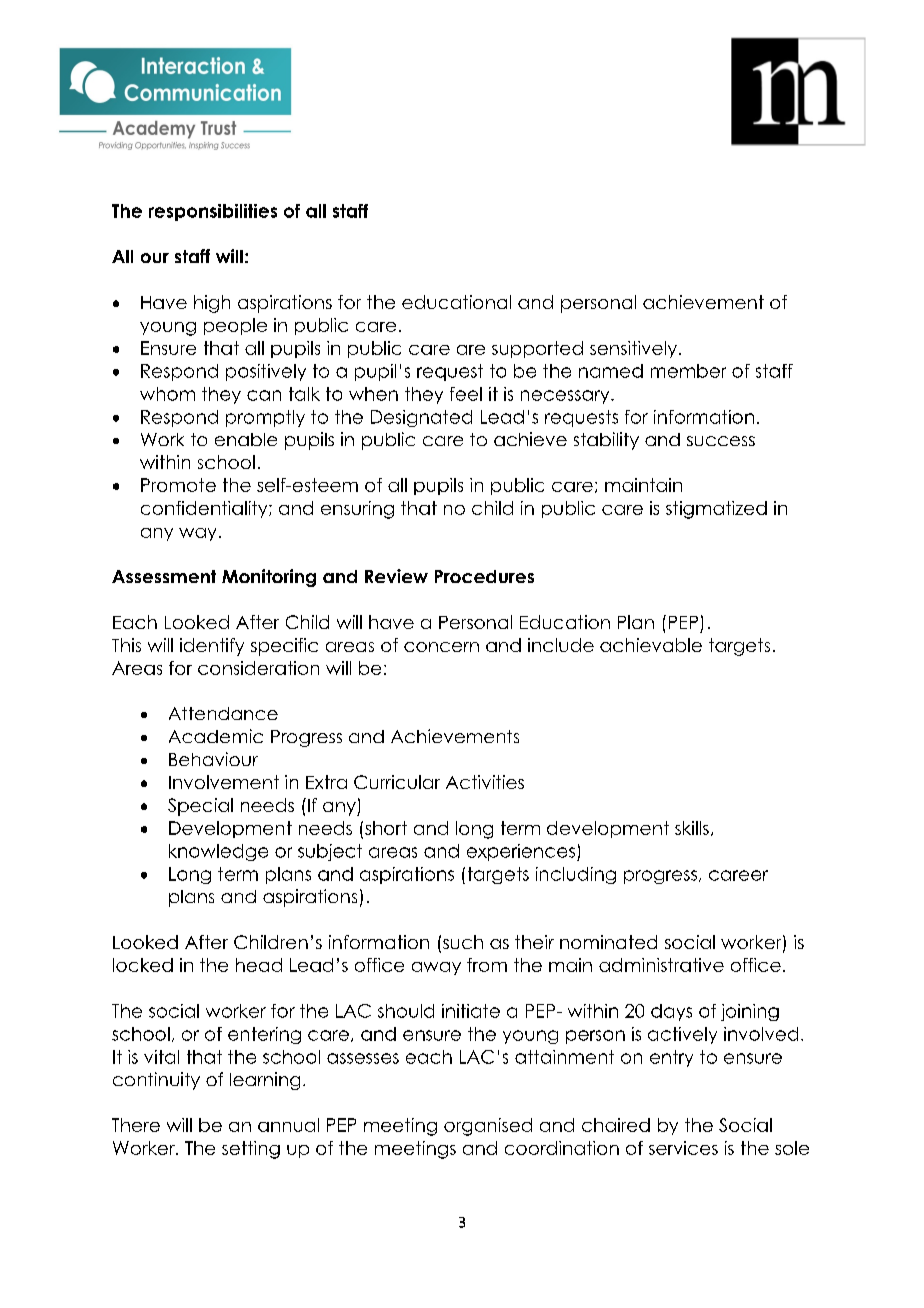 The width and height of the screenshot is (924, 1308). What do you see at coordinates (721, 441) in the screenshot?
I see `success` at bounding box center [721, 441].
